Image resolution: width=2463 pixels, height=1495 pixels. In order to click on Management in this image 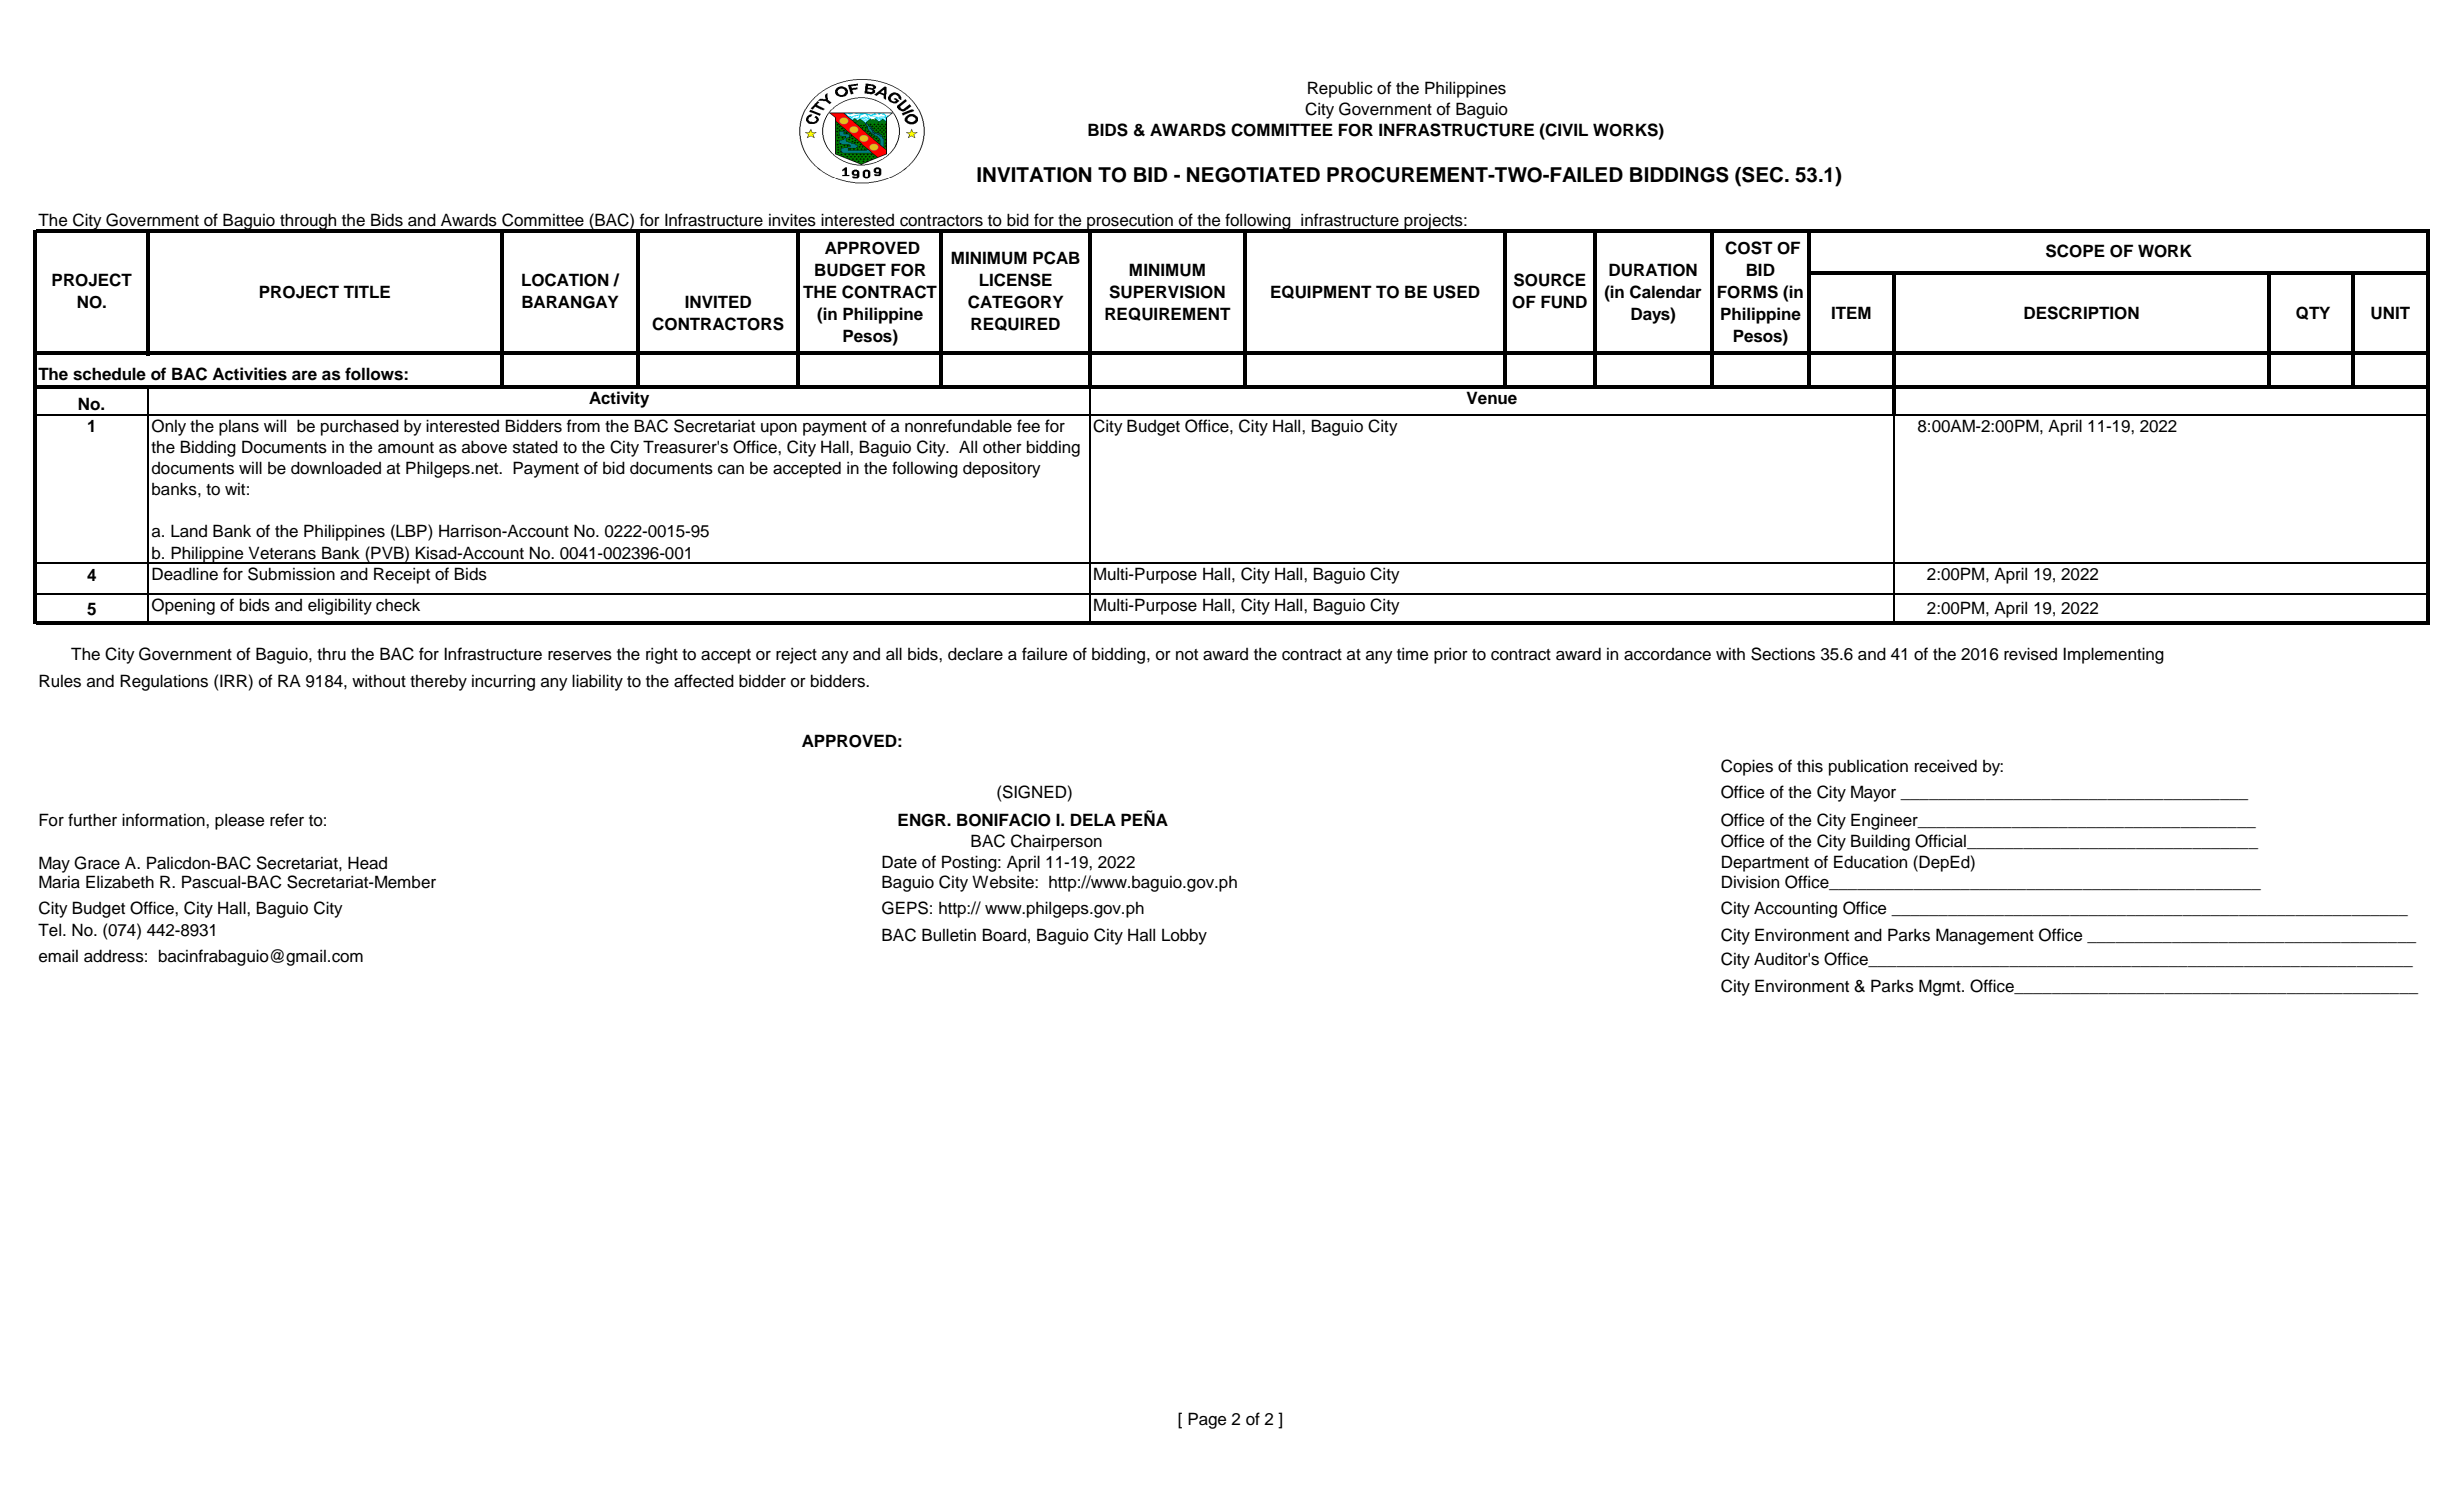, I will do `click(1985, 936)`.
